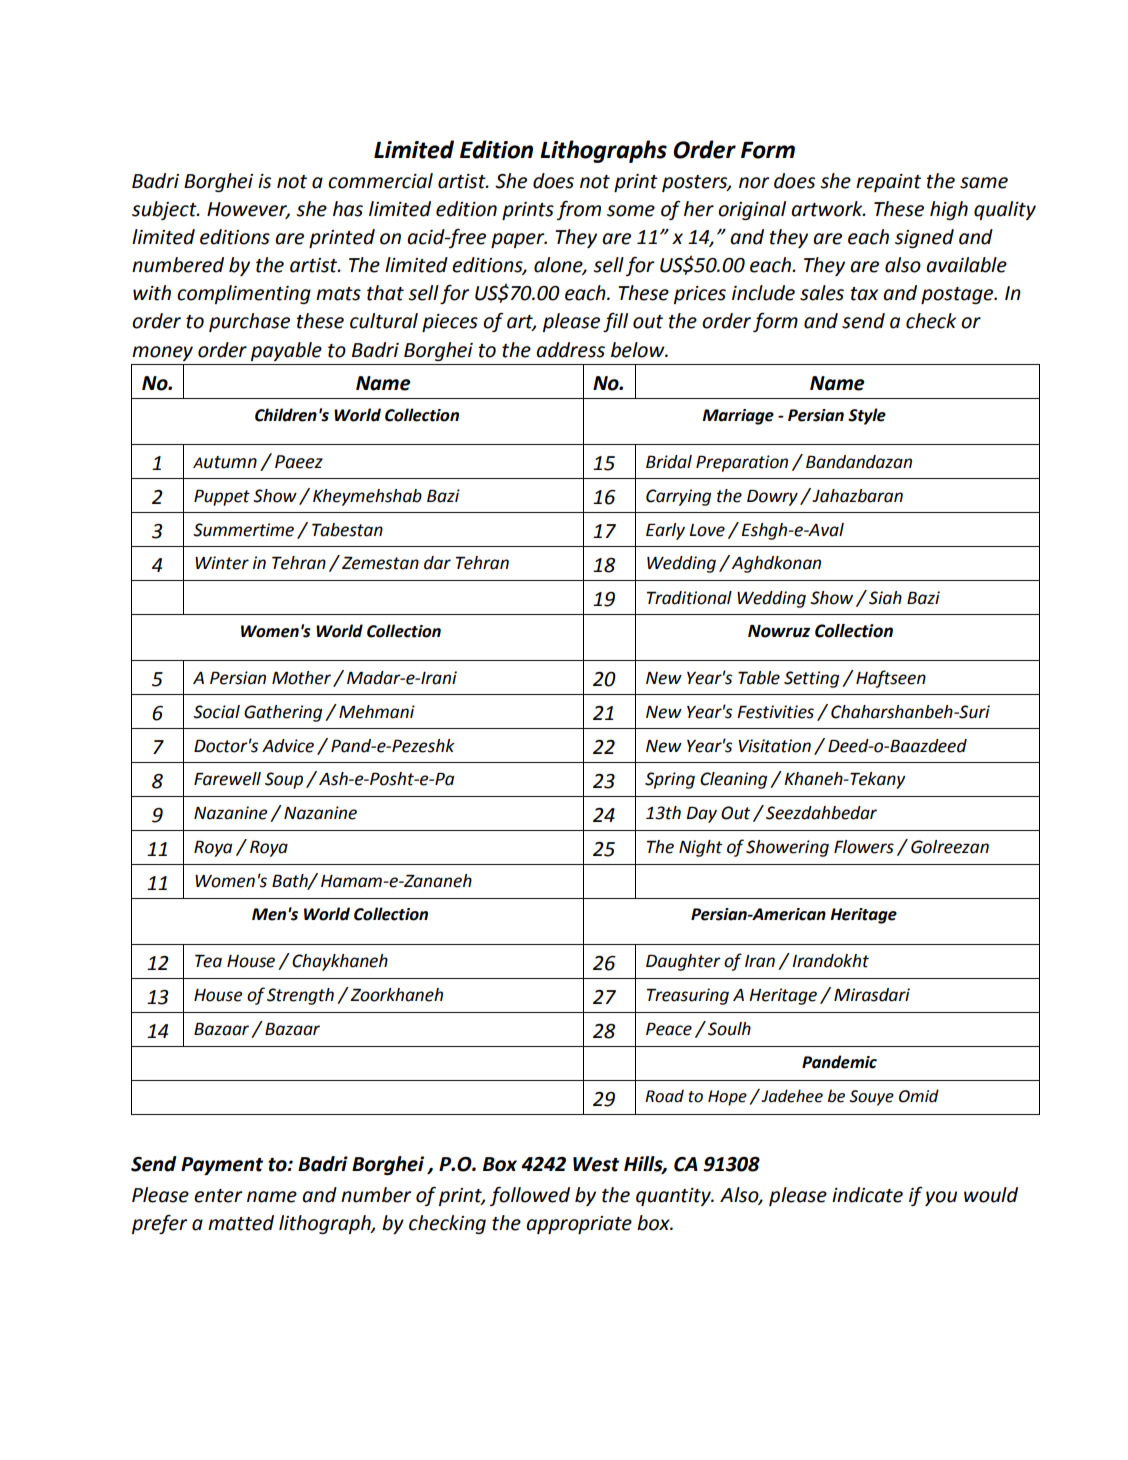  What do you see at coordinates (949, 210) in the page?
I see `high` at bounding box center [949, 210].
